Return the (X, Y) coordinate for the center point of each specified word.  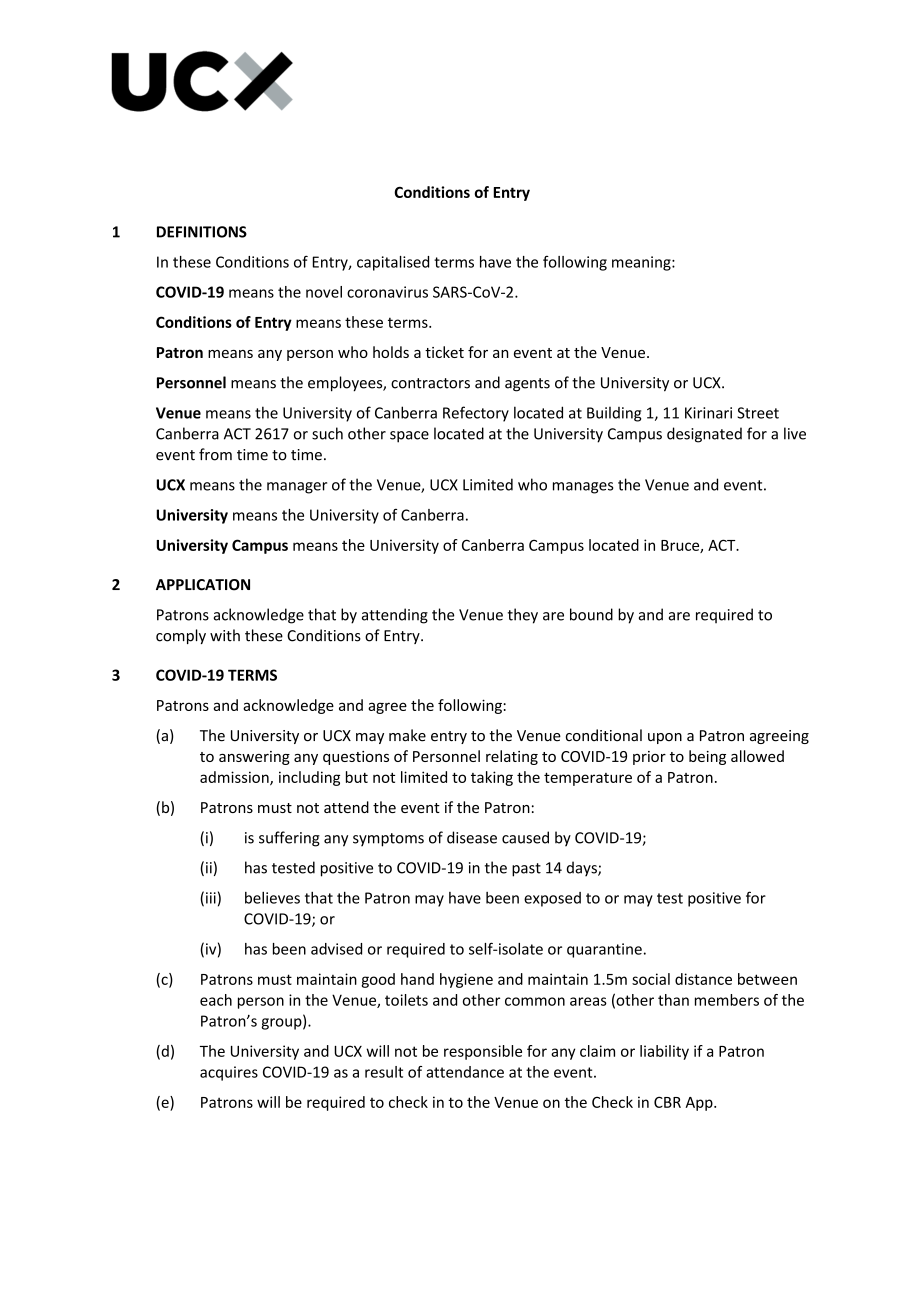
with (225, 635)
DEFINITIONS (202, 232)
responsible (483, 1052)
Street (758, 413)
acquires (229, 1073)
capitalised (393, 263)
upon (665, 738)
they (523, 616)
